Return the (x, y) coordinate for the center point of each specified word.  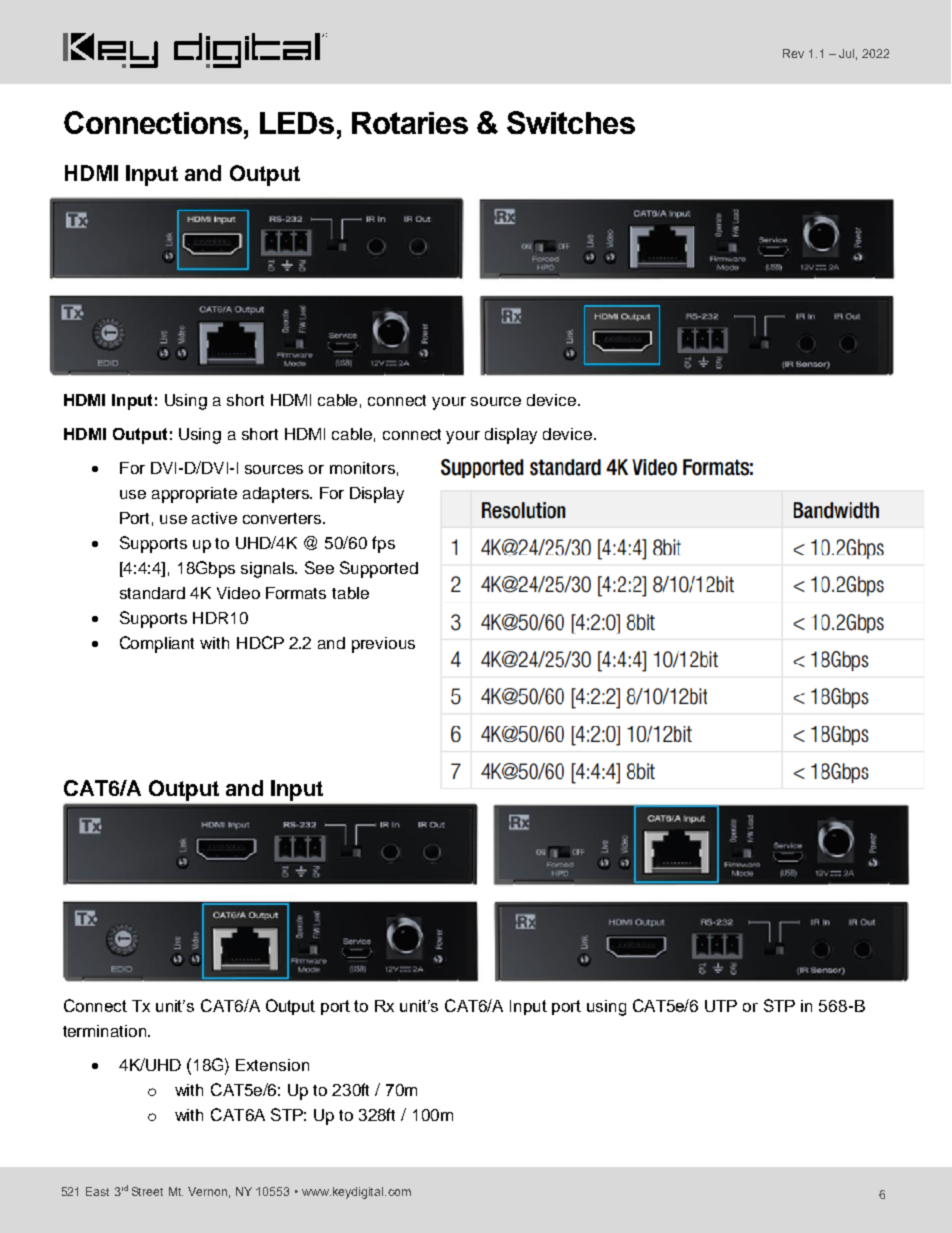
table (350, 593)
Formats (296, 593)
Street (147, 1191)
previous (383, 645)
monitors (362, 468)
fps (383, 544)
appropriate (194, 495)
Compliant (157, 644)
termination (106, 1031)
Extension (272, 1065)
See (319, 567)
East (97, 1191)
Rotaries (410, 123)
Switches (571, 122)
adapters (277, 495)
